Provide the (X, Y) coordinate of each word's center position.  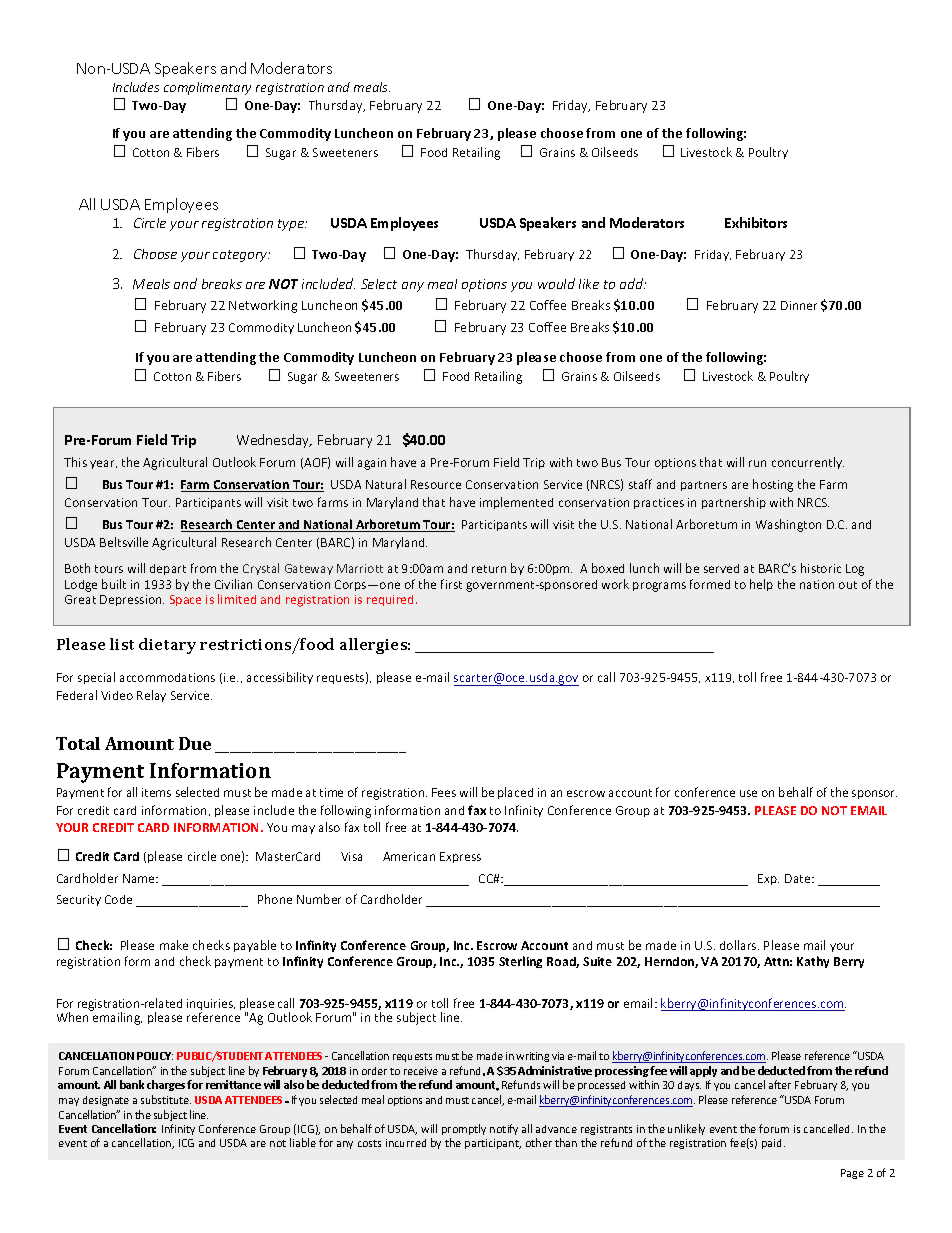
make (174, 945)
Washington (788, 525)
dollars (739, 945)
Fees (444, 792)
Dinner (799, 305)
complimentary (207, 88)
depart (168, 569)
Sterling (520, 962)
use (748, 793)
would (556, 283)
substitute (166, 1099)
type (292, 225)
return (489, 569)
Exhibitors (756, 222)
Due (195, 743)
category (241, 256)
